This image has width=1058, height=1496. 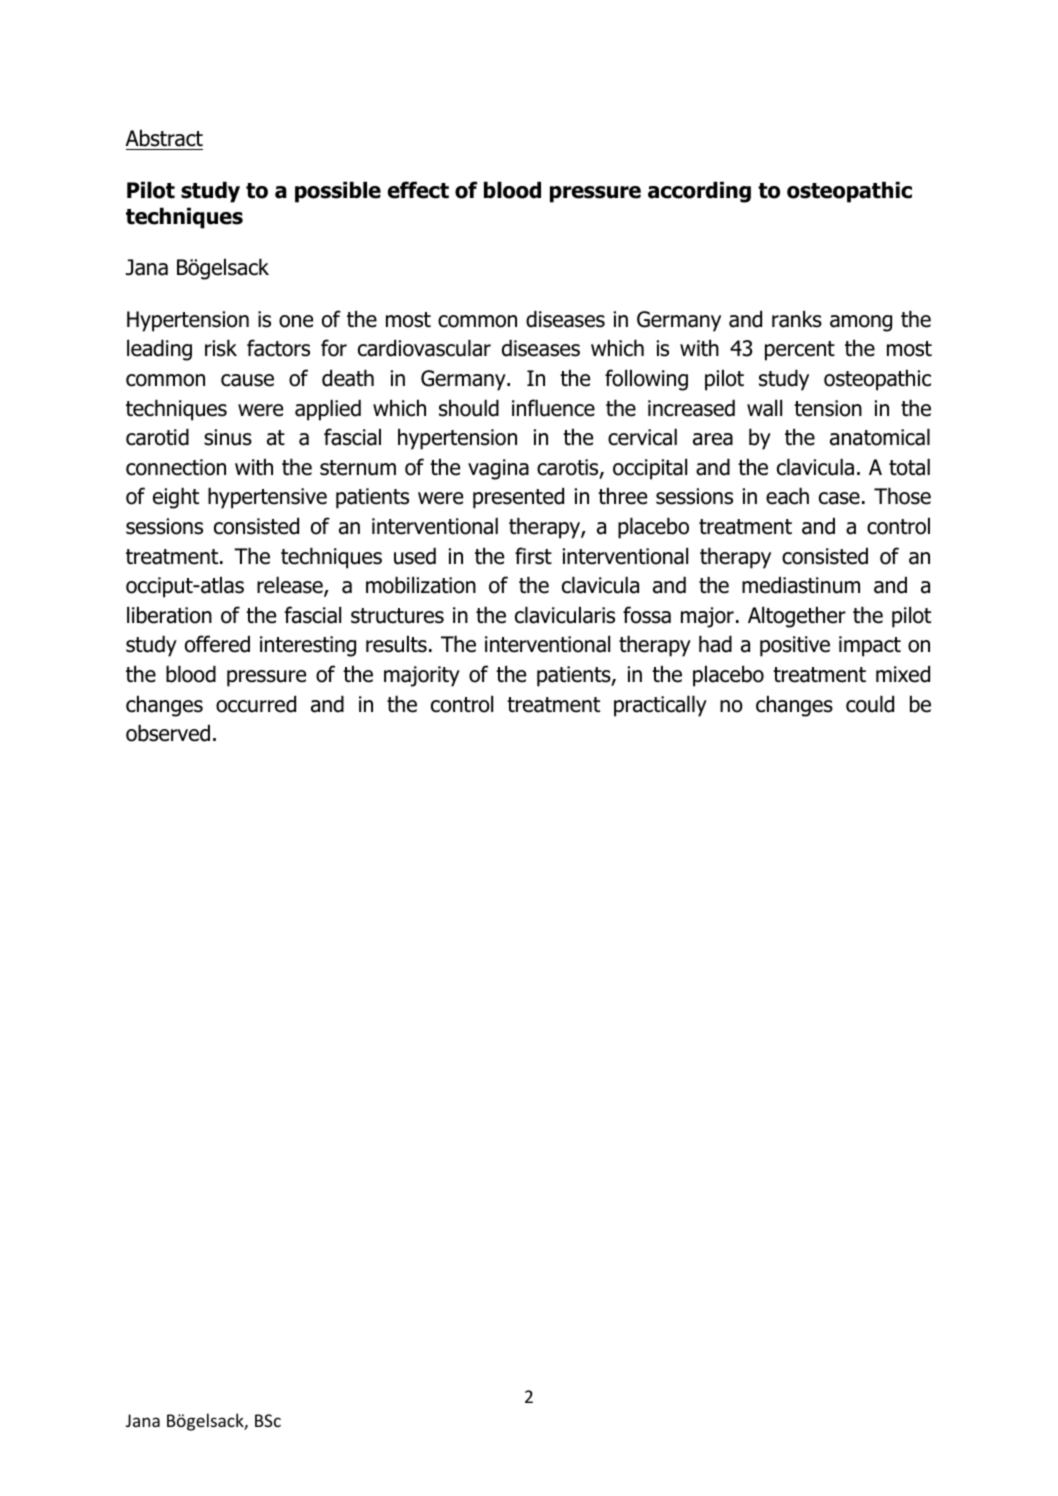 I want to click on first, so click(x=533, y=556).
